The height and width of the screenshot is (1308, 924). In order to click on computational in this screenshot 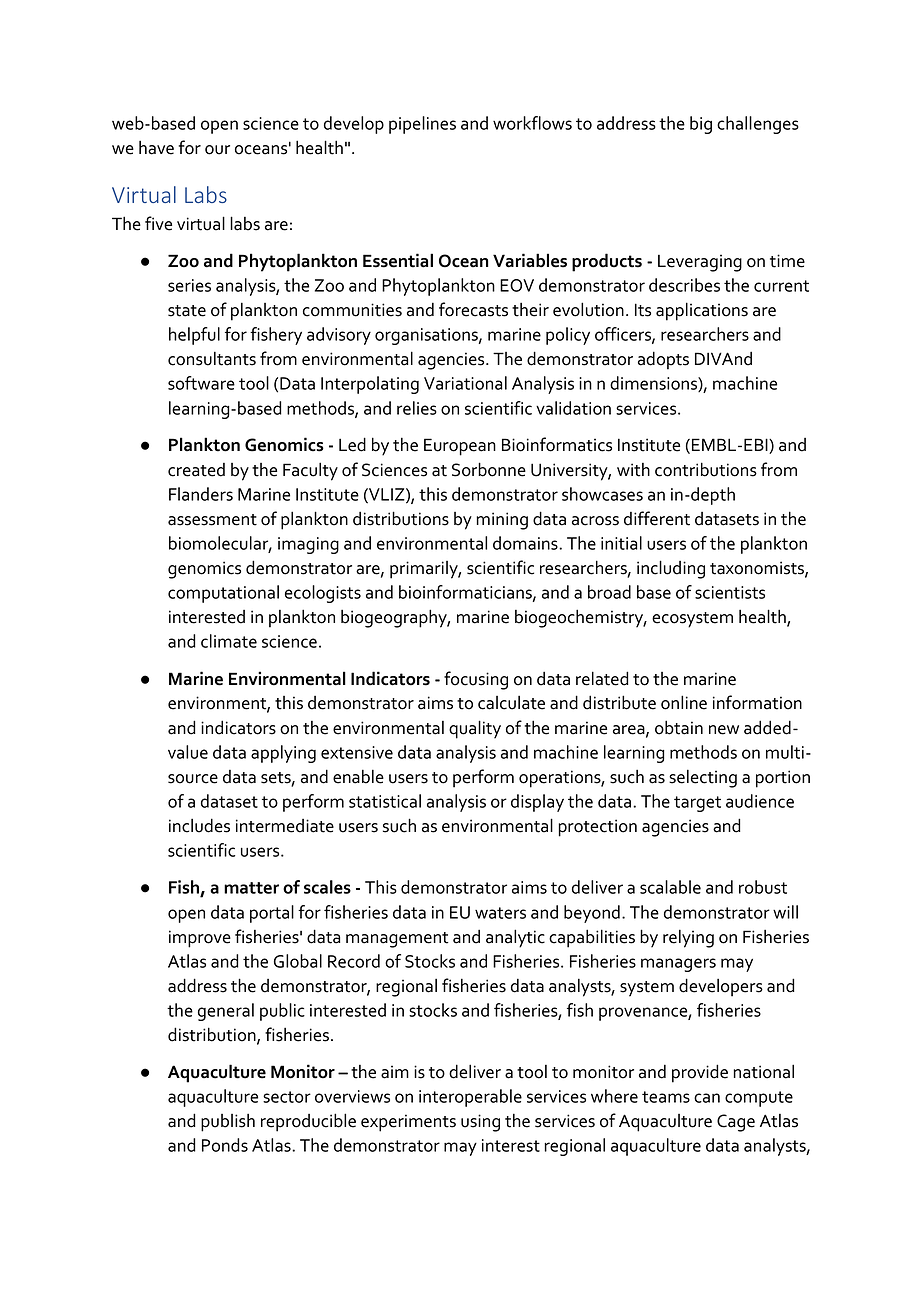, I will do `click(223, 594)`.
